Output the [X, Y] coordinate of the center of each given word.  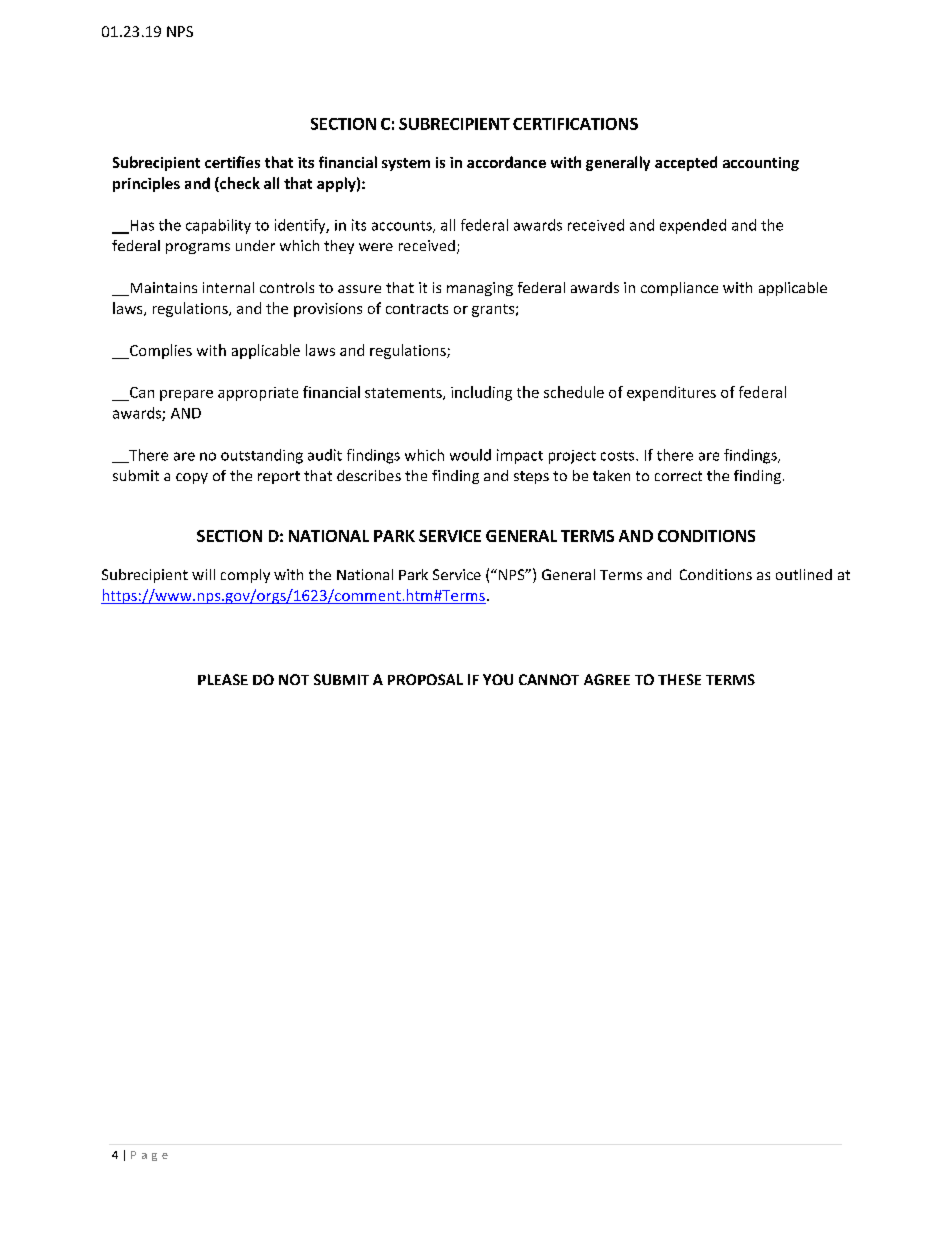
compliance [679, 289]
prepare [186, 395]
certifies [232, 162]
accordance [506, 162]
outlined [804, 574]
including [481, 393]
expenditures [671, 393]
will [203, 574]
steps [531, 477]
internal [228, 287]
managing [480, 289]
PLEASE [223, 679]
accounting [761, 164]
